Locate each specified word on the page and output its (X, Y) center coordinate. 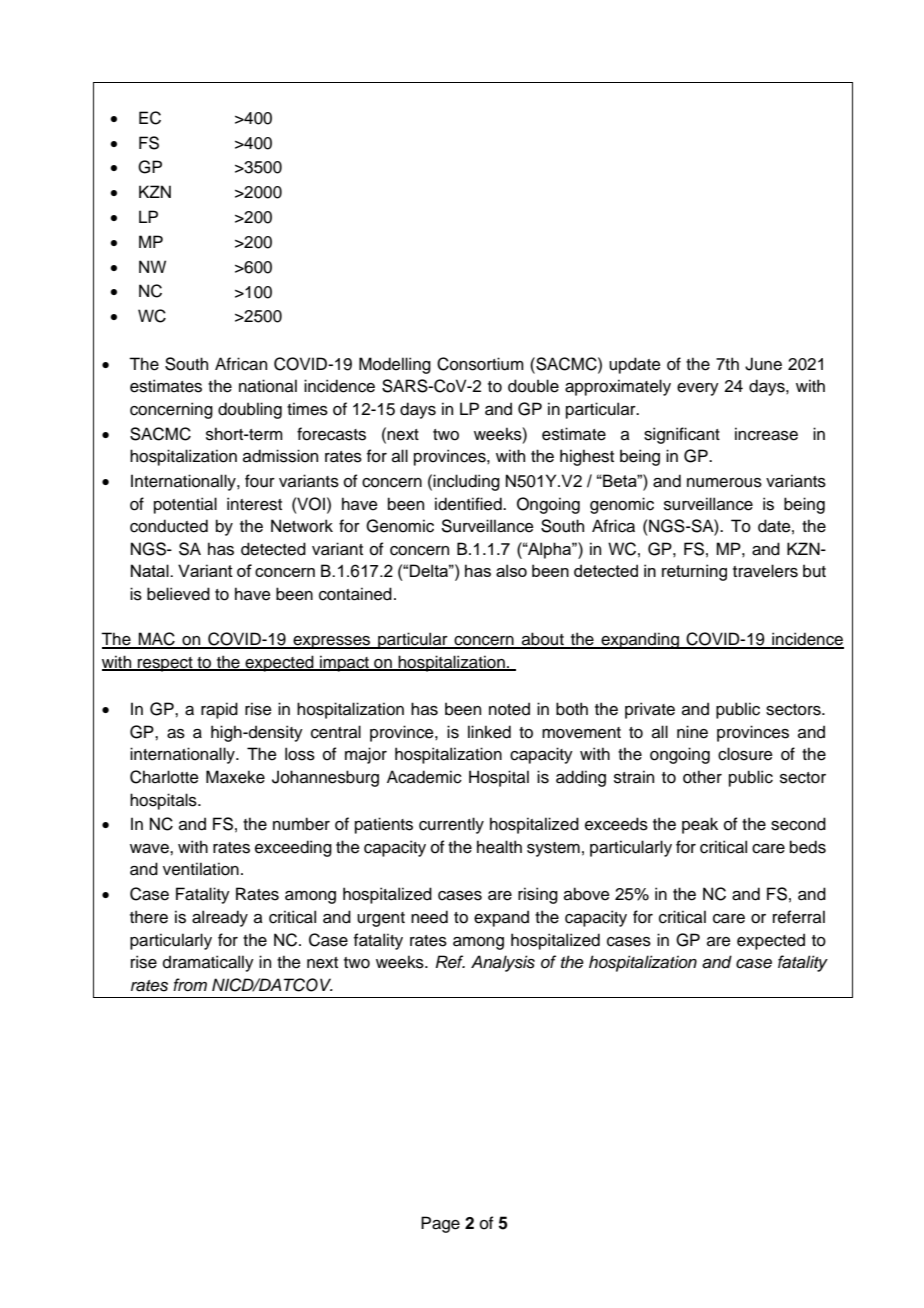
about (543, 640)
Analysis (503, 963)
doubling (250, 410)
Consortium (480, 364)
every (698, 389)
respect (165, 664)
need (429, 917)
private (650, 710)
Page (440, 1224)
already (220, 918)
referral (799, 917)
